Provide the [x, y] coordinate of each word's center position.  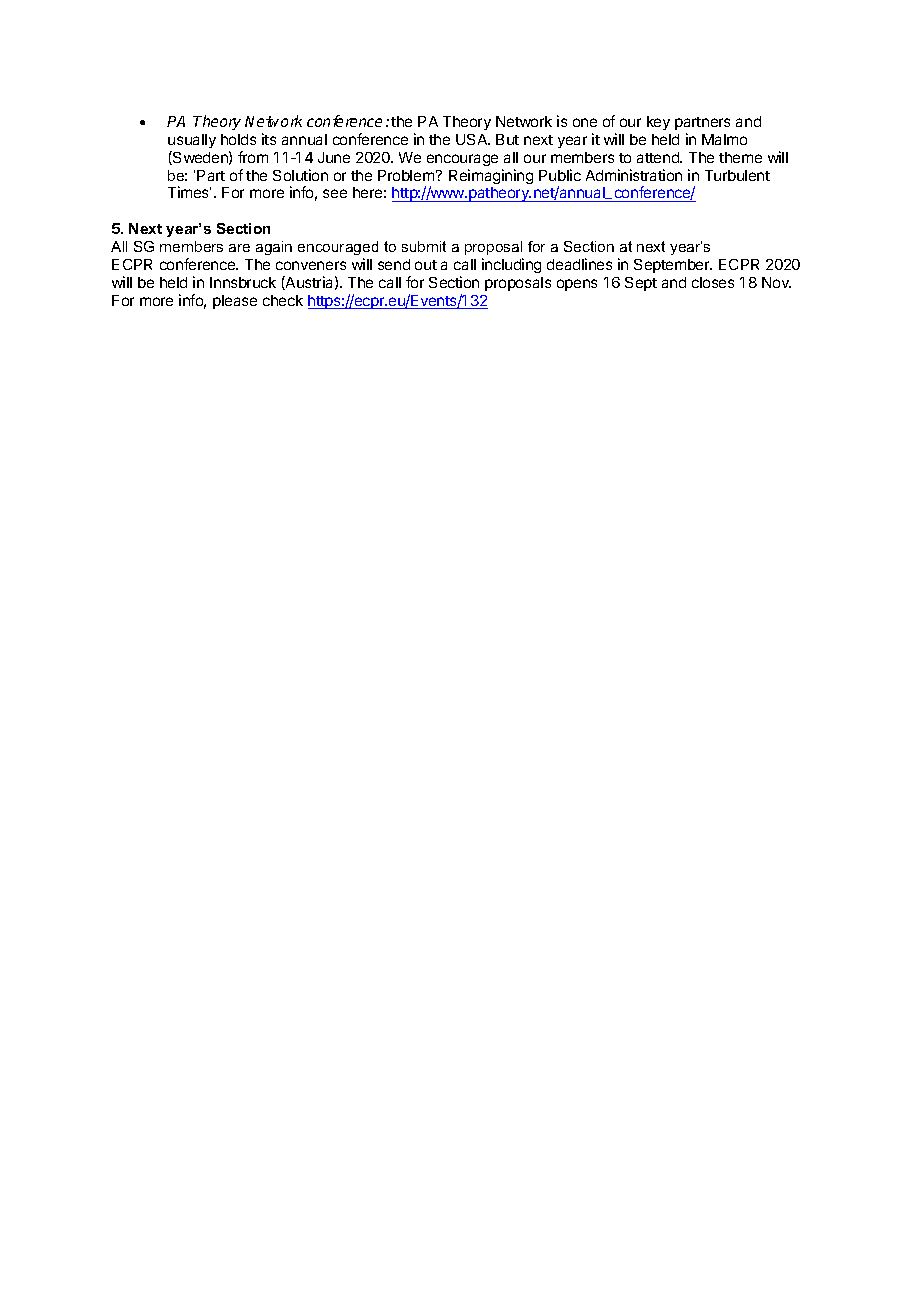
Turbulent [737, 175]
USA [473, 139]
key [658, 123]
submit [424, 246]
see [335, 193]
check [283, 300]
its [269, 139]
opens [577, 285]
